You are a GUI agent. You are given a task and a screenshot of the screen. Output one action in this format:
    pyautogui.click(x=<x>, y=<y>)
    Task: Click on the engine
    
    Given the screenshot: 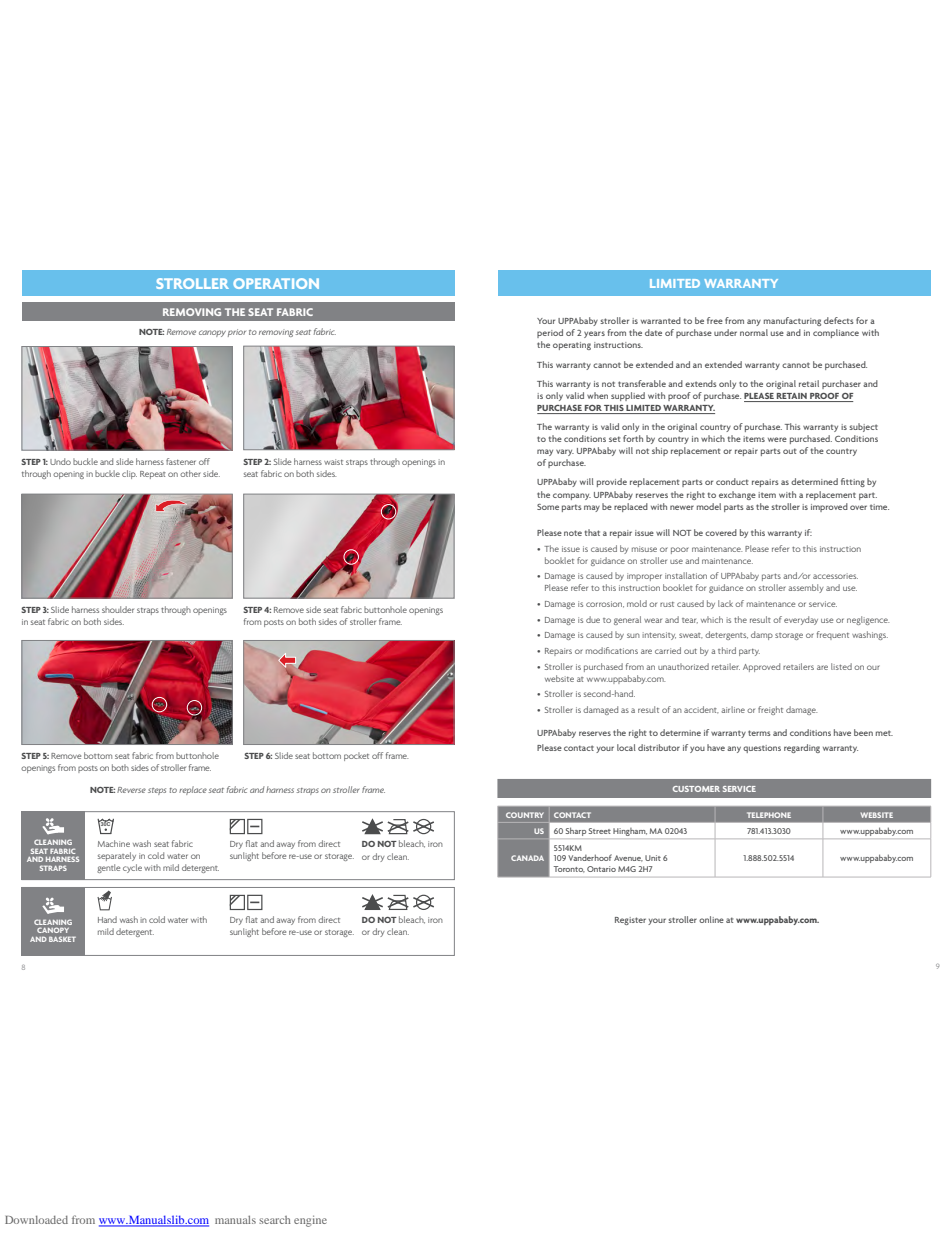 What is the action you would take?
    pyautogui.click(x=310, y=1221)
